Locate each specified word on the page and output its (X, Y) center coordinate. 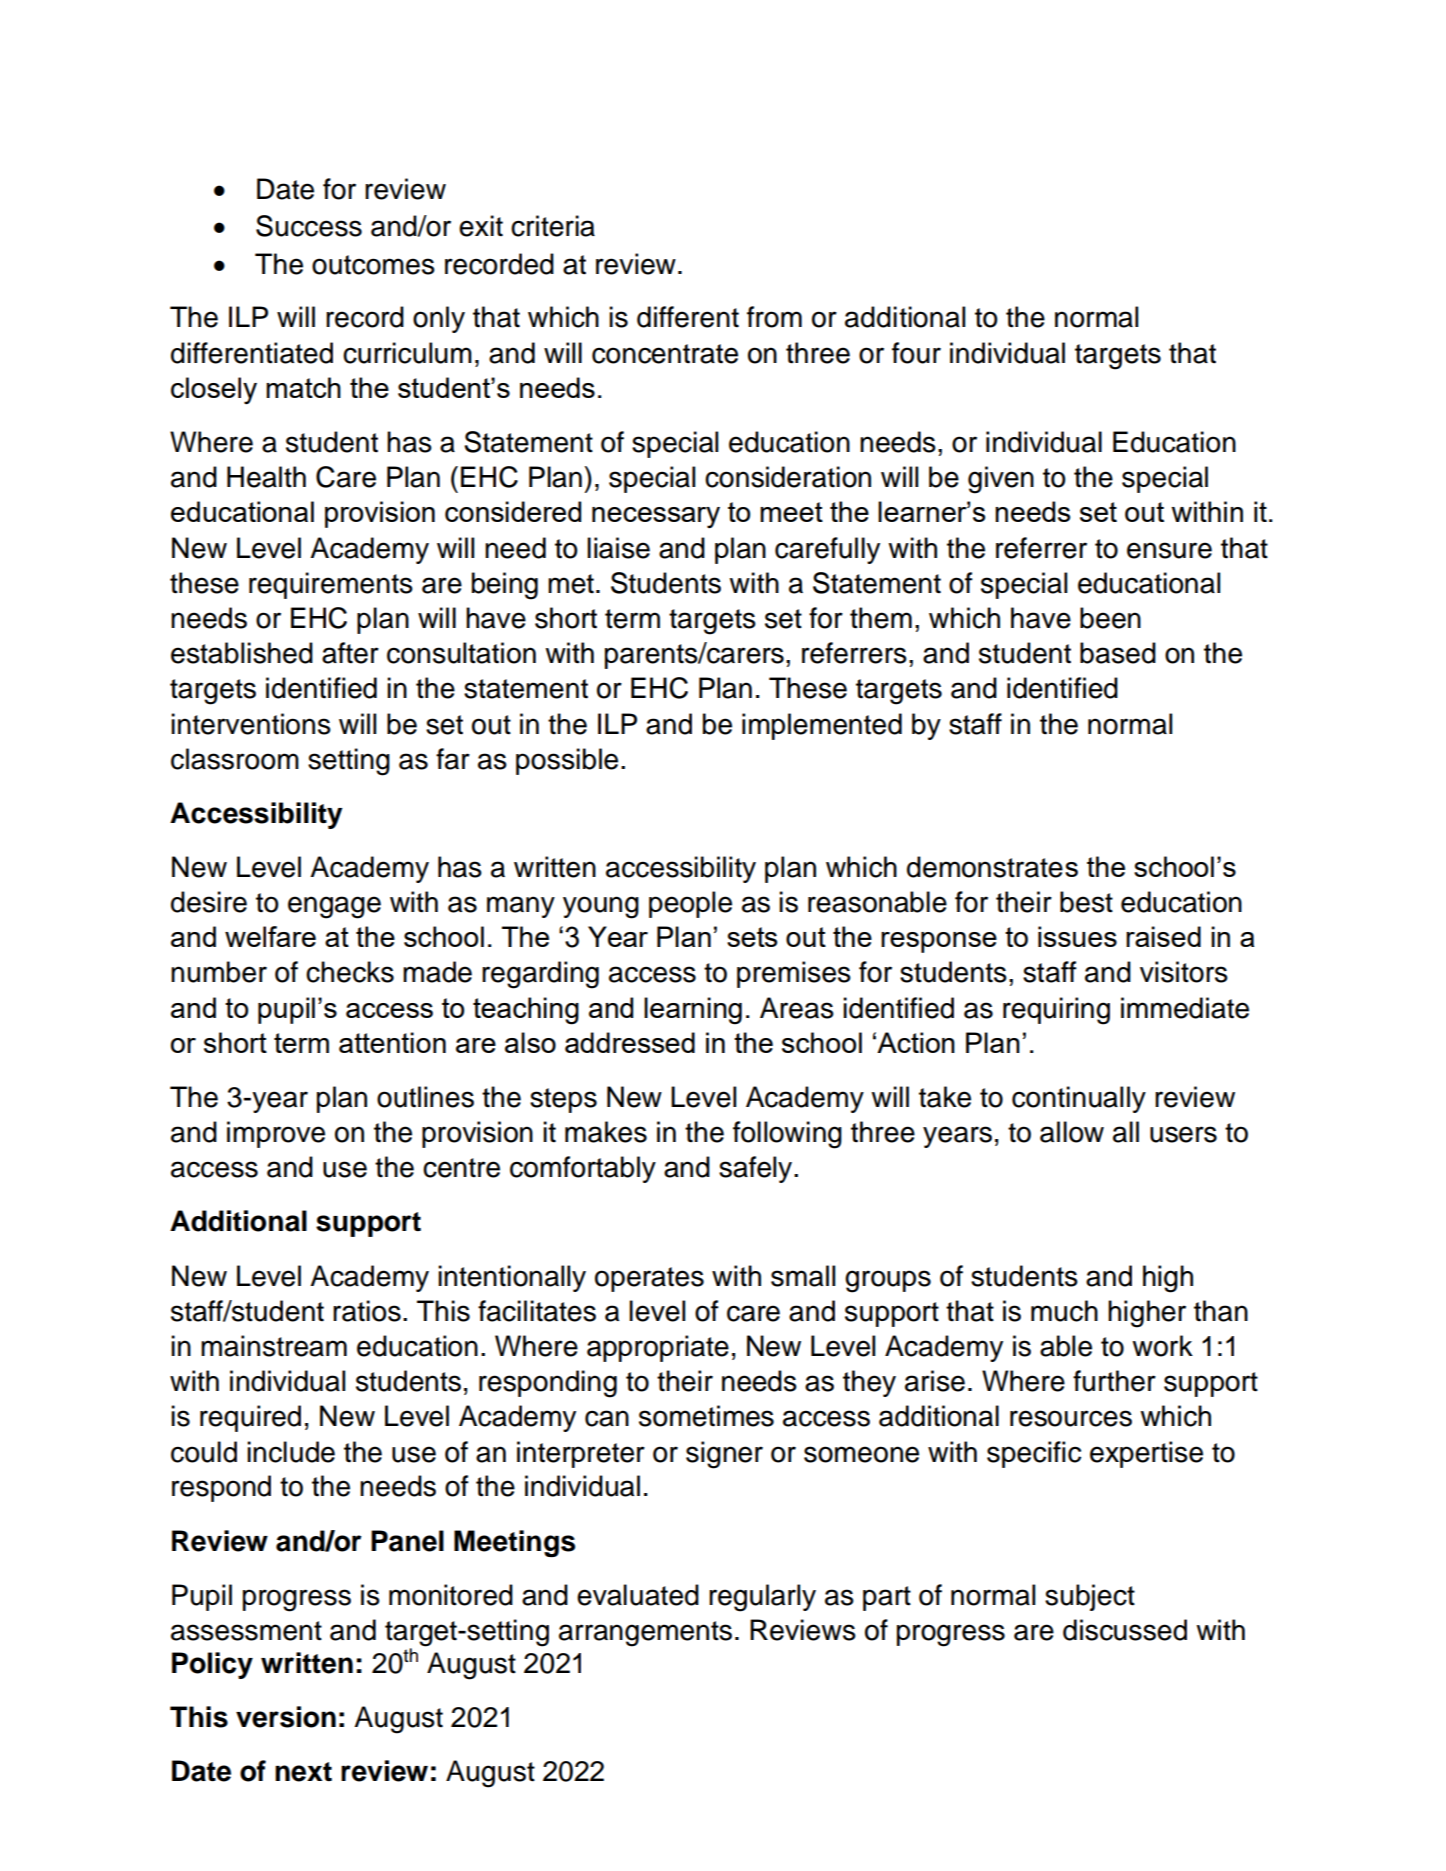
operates (649, 1279)
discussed (1125, 1630)
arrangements (645, 1634)
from (774, 317)
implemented (822, 726)
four (916, 353)
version (286, 1717)
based (1118, 653)
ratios (367, 1311)
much (1064, 1311)
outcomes (373, 265)
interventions (251, 724)
